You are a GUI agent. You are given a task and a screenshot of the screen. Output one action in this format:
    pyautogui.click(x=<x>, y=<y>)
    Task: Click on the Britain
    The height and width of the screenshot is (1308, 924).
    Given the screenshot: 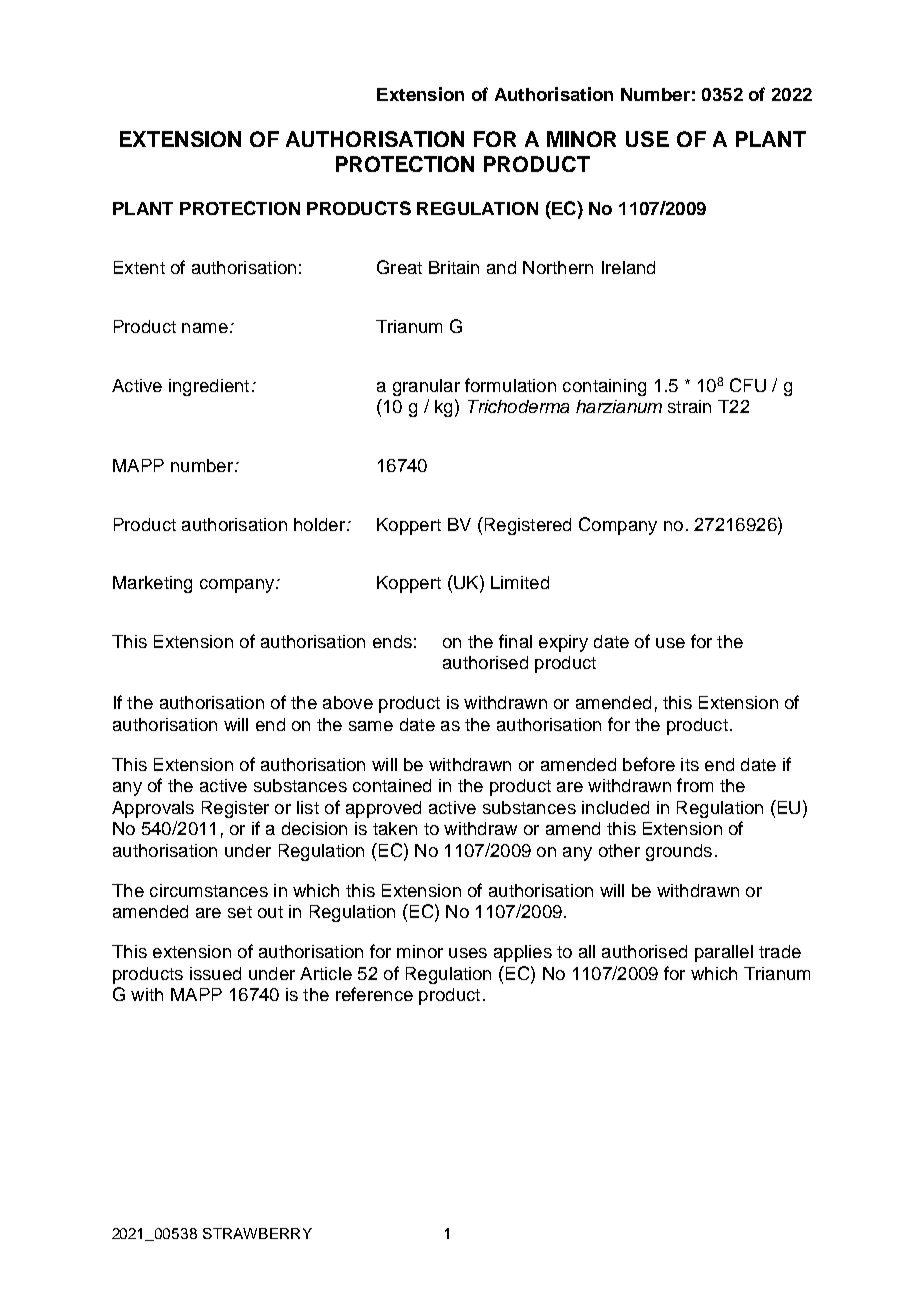 What is the action you would take?
    pyautogui.click(x=454, y=267)
